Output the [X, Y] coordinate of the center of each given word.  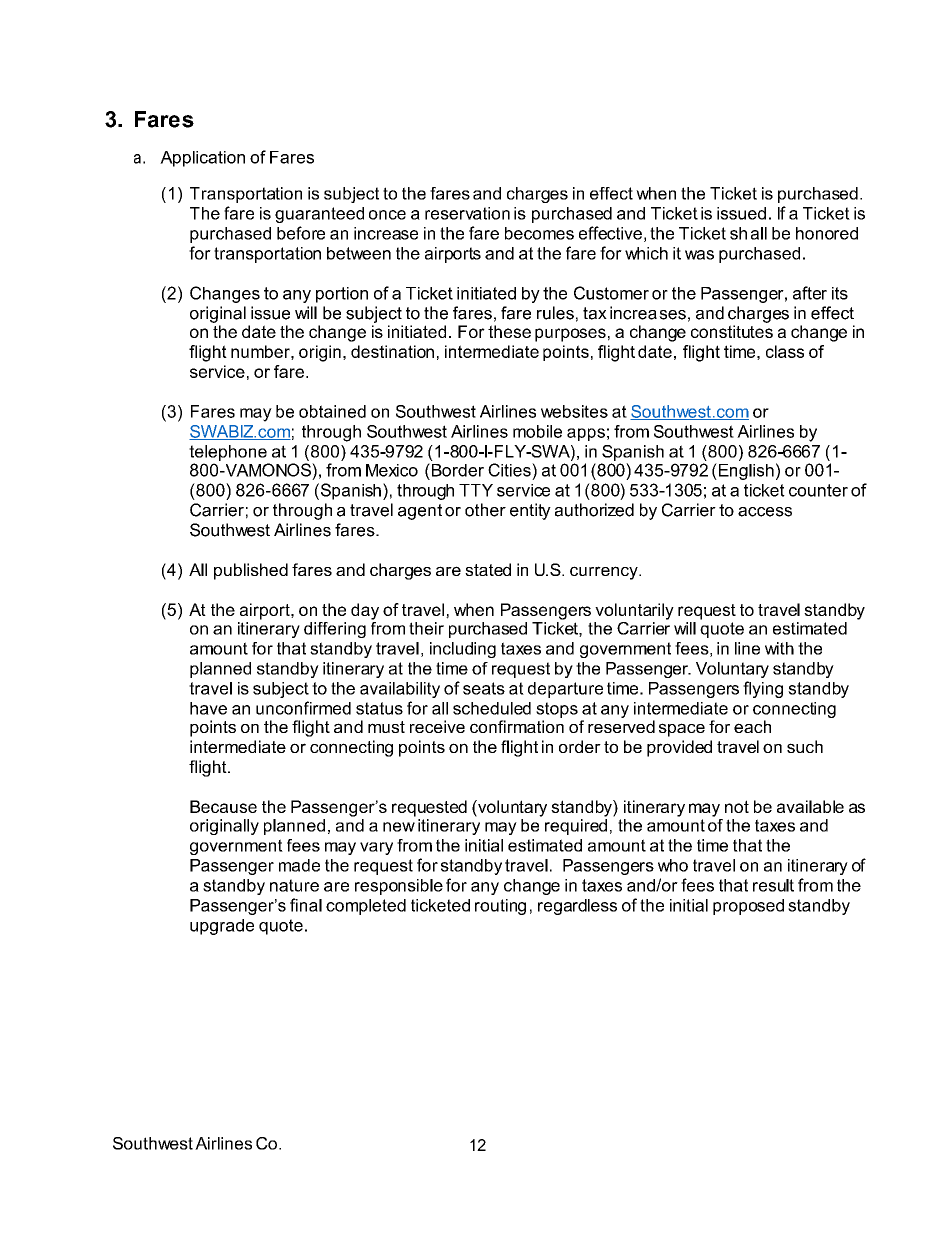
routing [500, 907]
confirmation [517, 726]
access [765, 512]
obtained [332, 411]
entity [530, 511]
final [306, 905]
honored [827, 233]
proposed [748, 907]
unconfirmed [303, 708]
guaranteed [319, 215]
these [509, 331]
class [785, 351]
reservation [467, 213]
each [752, 726]
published [251, 571]
